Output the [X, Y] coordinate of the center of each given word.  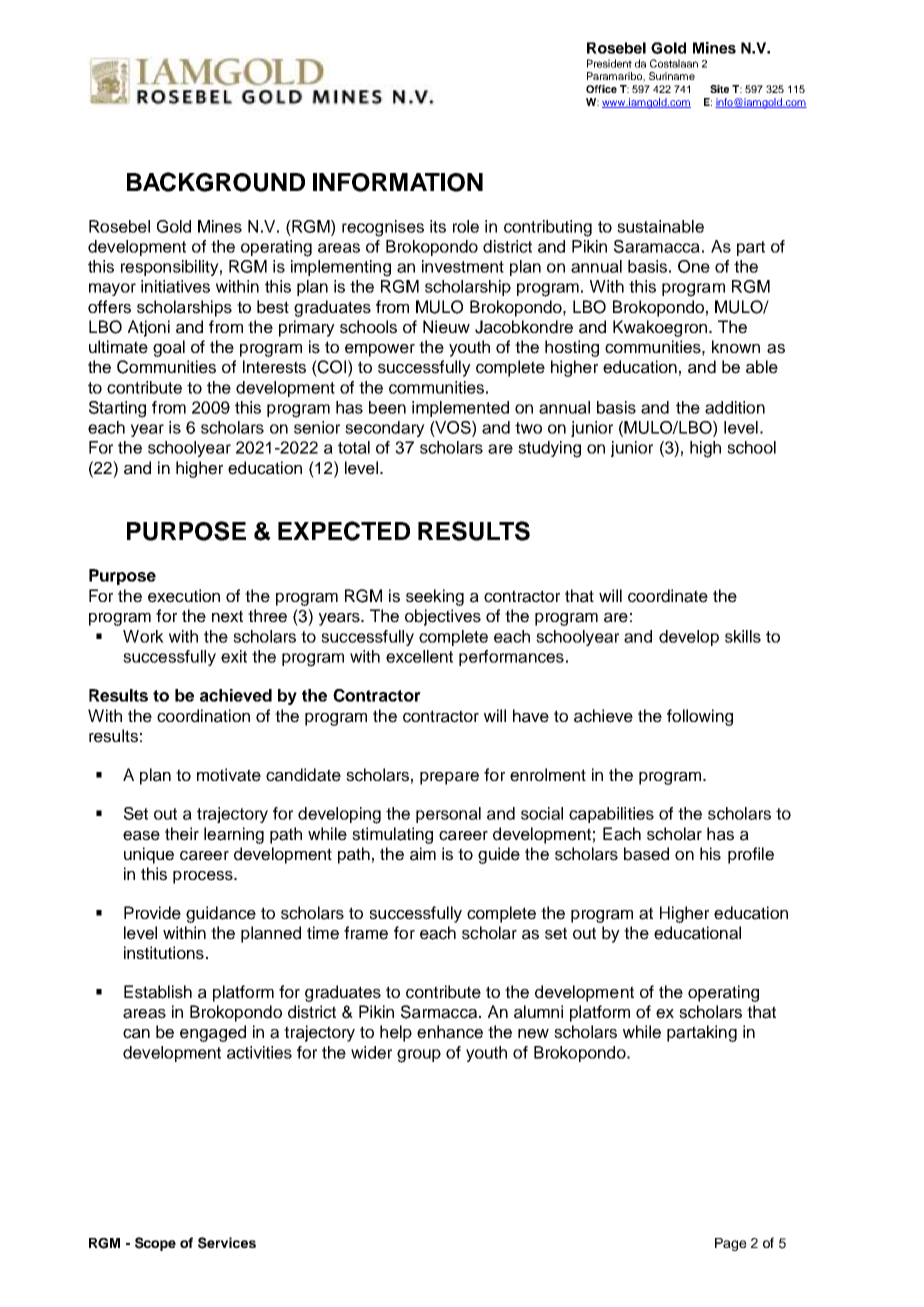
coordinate [668, 596]
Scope [155, 1244]
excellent [419, 656]
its [438, 226]
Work [143, 636]
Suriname [672, 76]
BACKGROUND [216, 182]
